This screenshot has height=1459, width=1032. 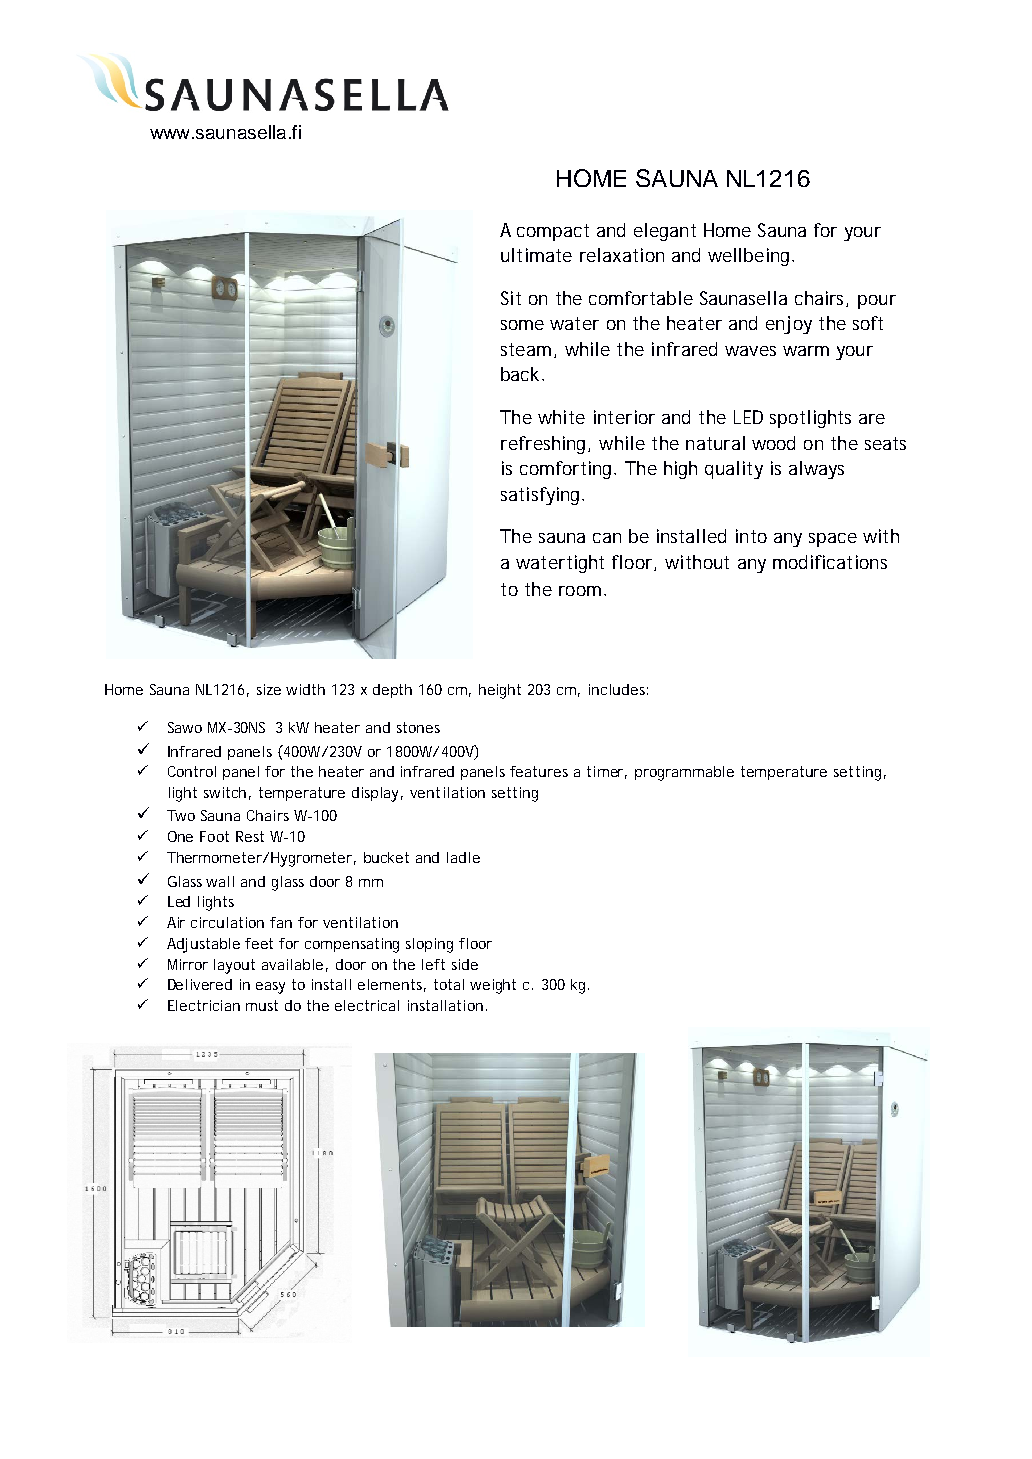 I want to click on size, so click(x=269, y=689).
